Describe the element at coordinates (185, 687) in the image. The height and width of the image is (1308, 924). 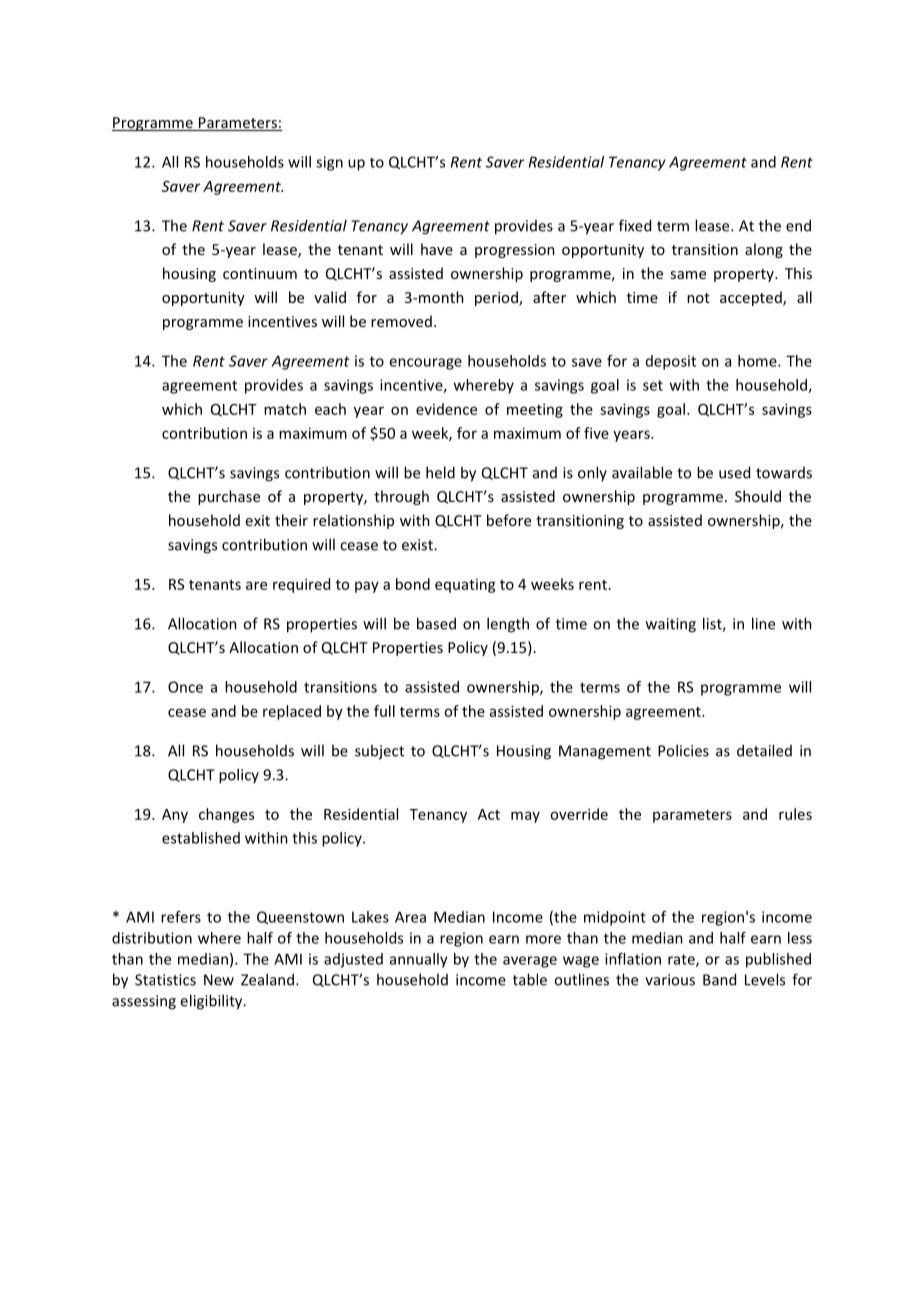
I see `Once` at that location.
